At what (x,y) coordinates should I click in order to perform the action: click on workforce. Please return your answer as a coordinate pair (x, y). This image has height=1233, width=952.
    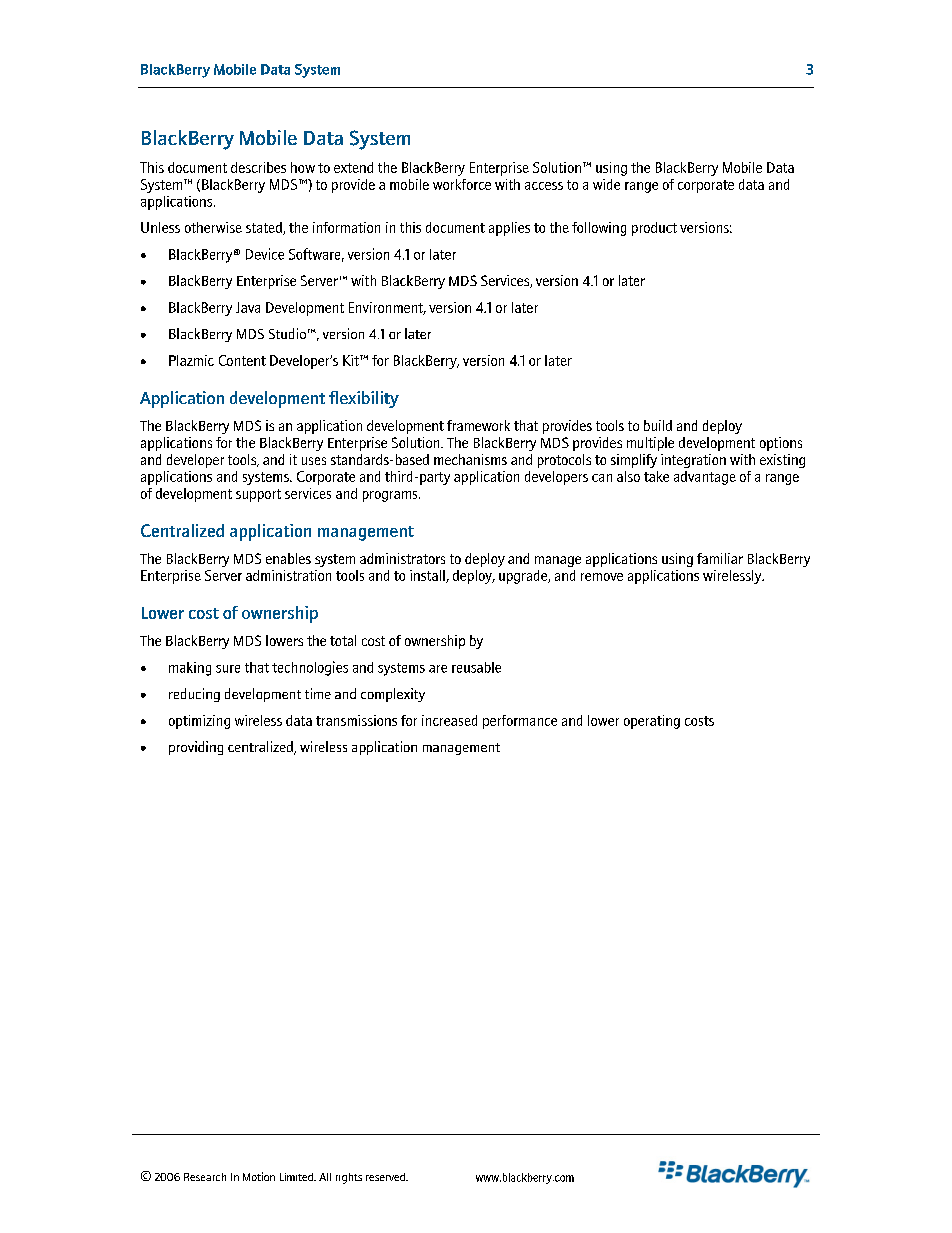
    Looking at the image, I should click on (462, 184).
